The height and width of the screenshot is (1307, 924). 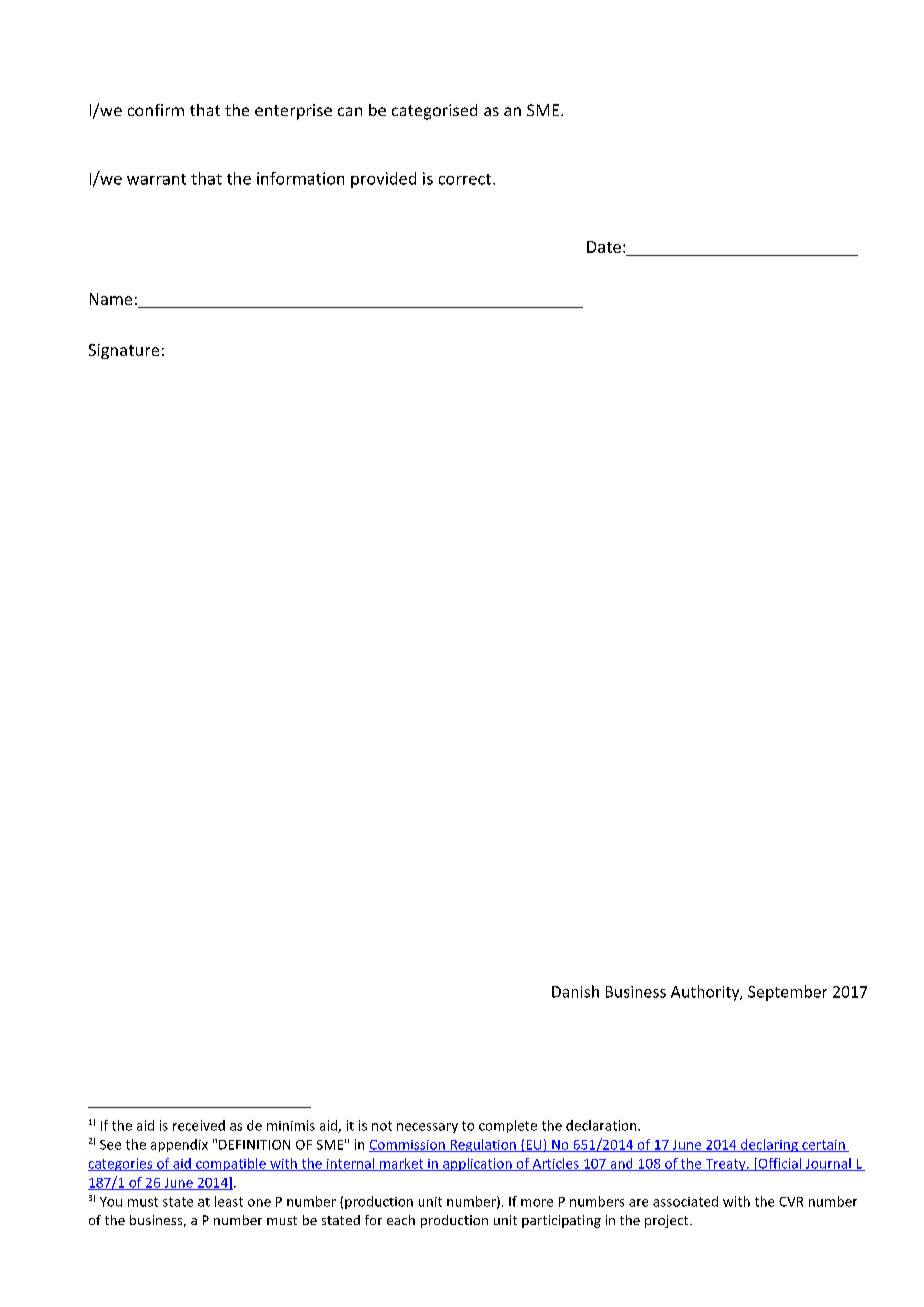 I want to click on Signature, so click(x=124, y=351).
